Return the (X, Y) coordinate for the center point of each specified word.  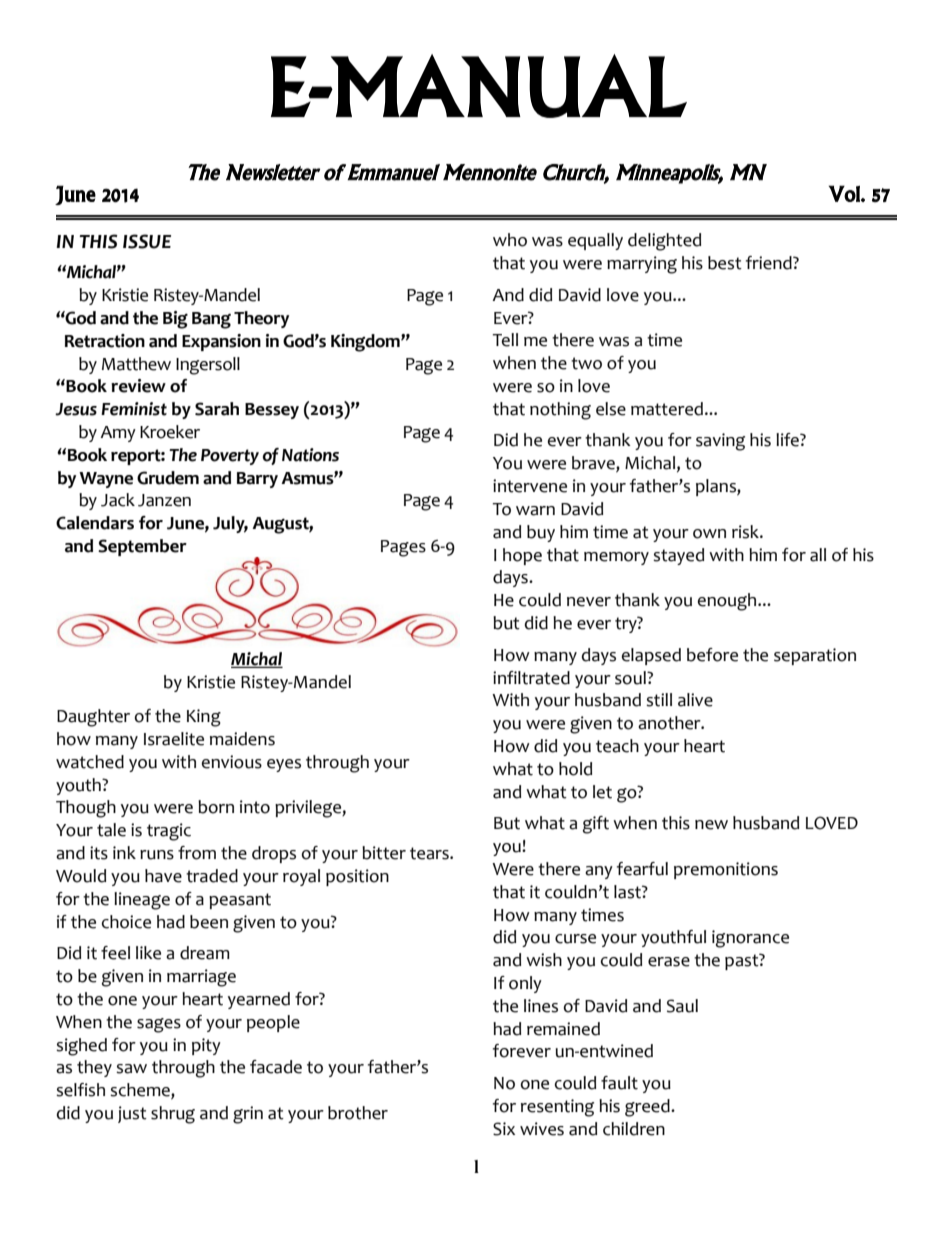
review (138, 386)
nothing (560, 411)
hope (522, 556)
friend (770, 263)
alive (695, 700)
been (209, 922)
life (788, 440)
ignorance (750, 939)
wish (544, 960)
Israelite (174, 739)
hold (575, 769)
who (510, 240)
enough (728, 602)
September (142, 547)
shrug (173, 1115)
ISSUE (147, 241)
